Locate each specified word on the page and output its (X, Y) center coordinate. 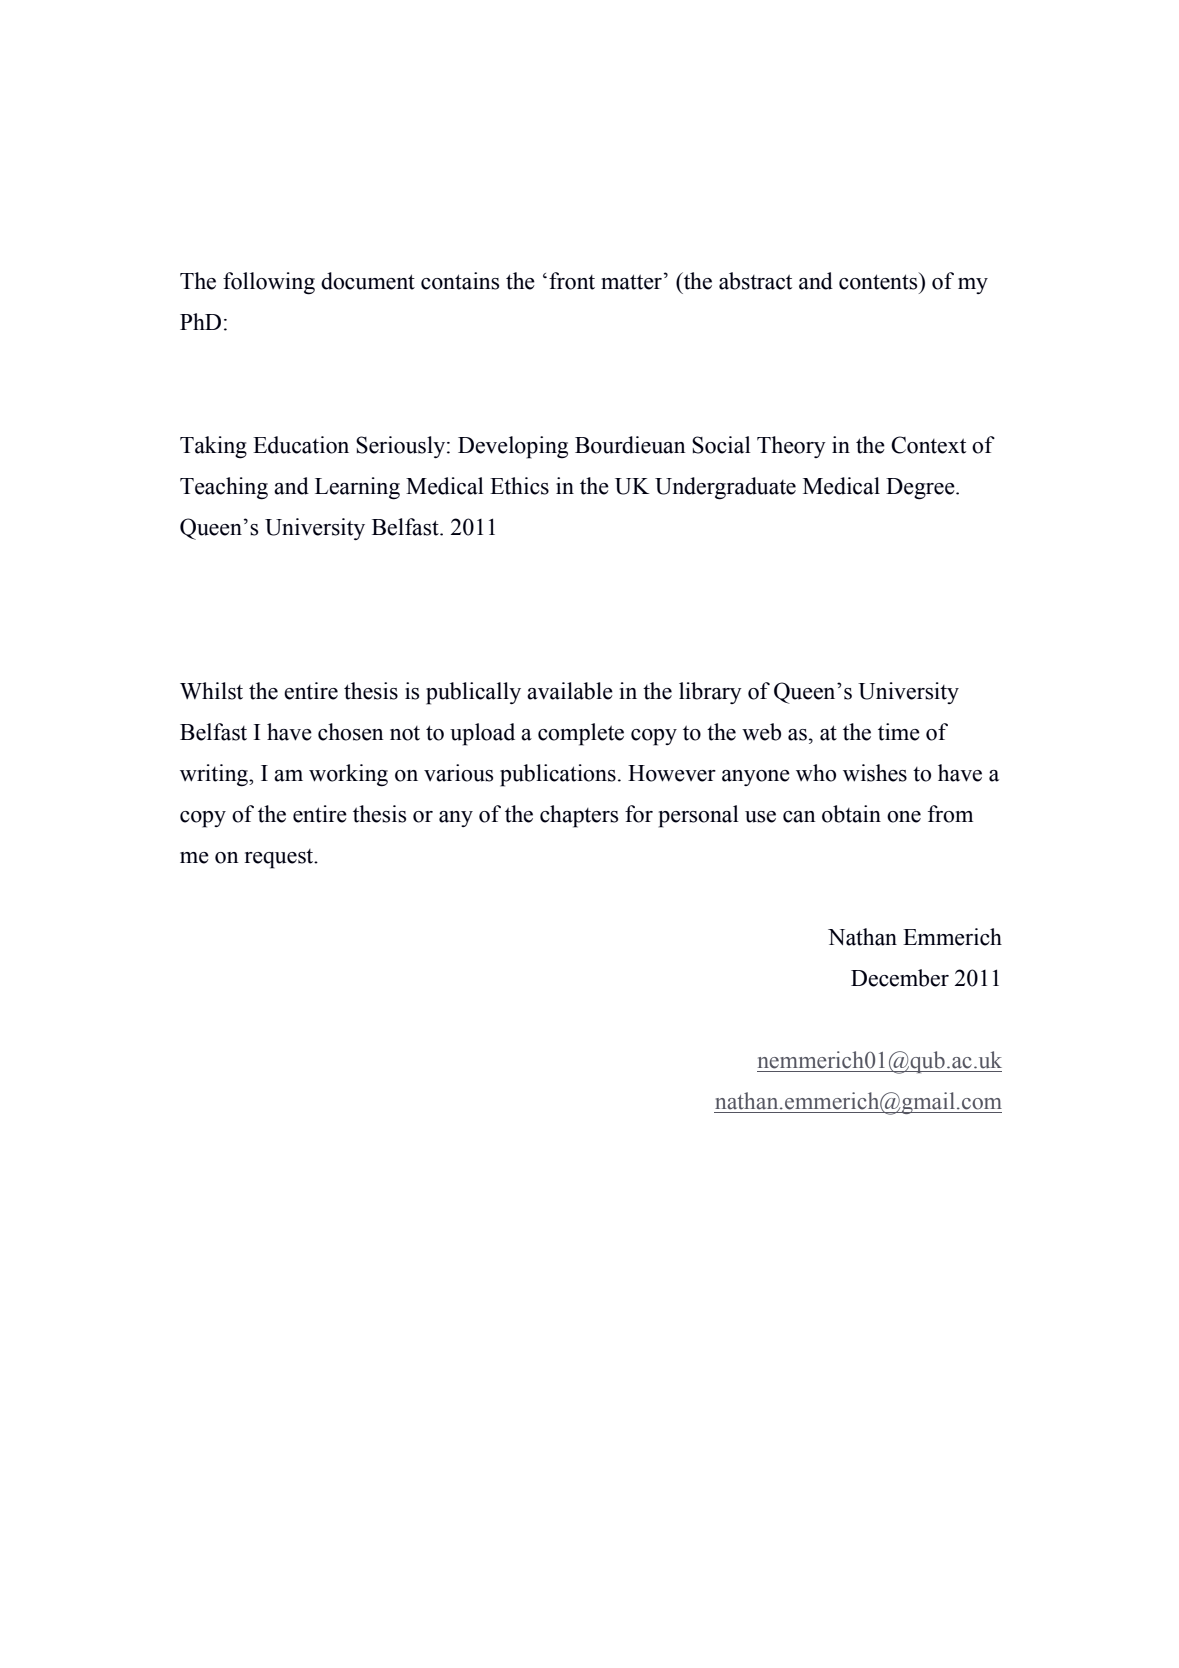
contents (879, 281)
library (710, 693)
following (269, 283)
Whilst (211, 691)
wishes (875, 773)
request (280, 859)
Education (301, 445)
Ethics (519, 486)
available (570, 691)
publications (558, 775)
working (348, 775)
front (572, 281)
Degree (921, 489)
